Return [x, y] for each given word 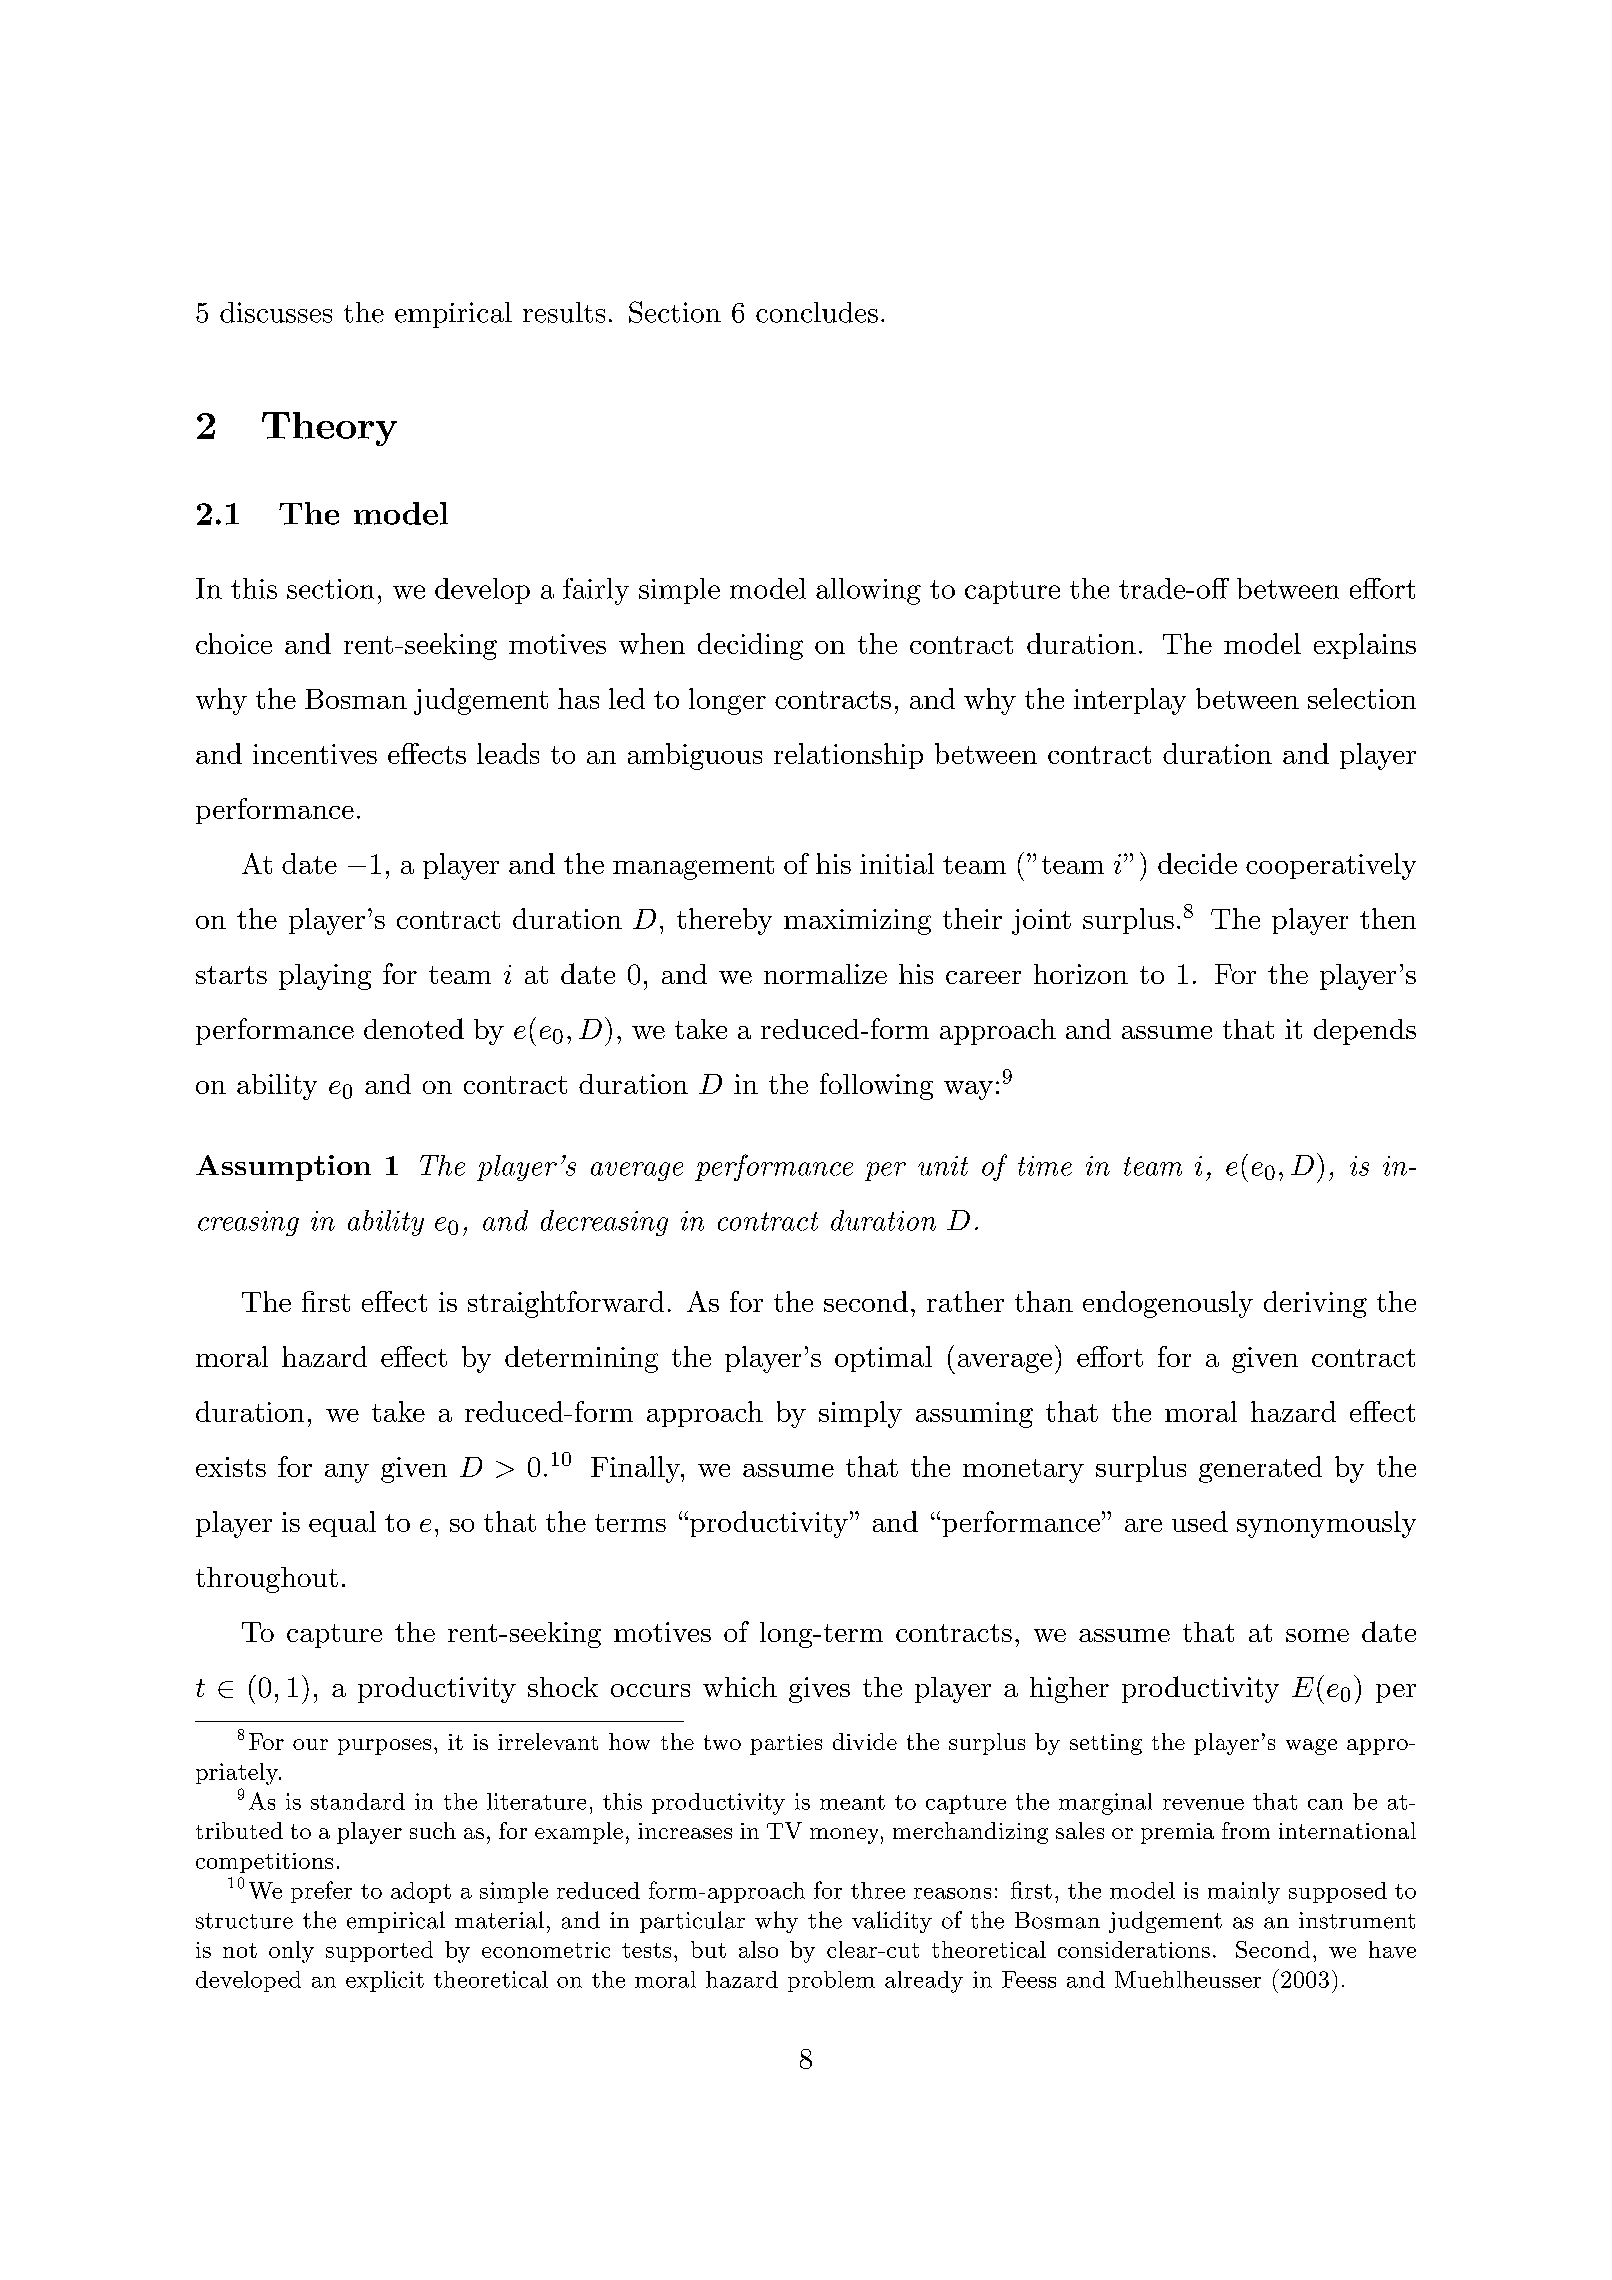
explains [1365, 646]
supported [379, 1951]
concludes [817, 312]
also [758, 1949]
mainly [1244, 1893]
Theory [329, 429]
